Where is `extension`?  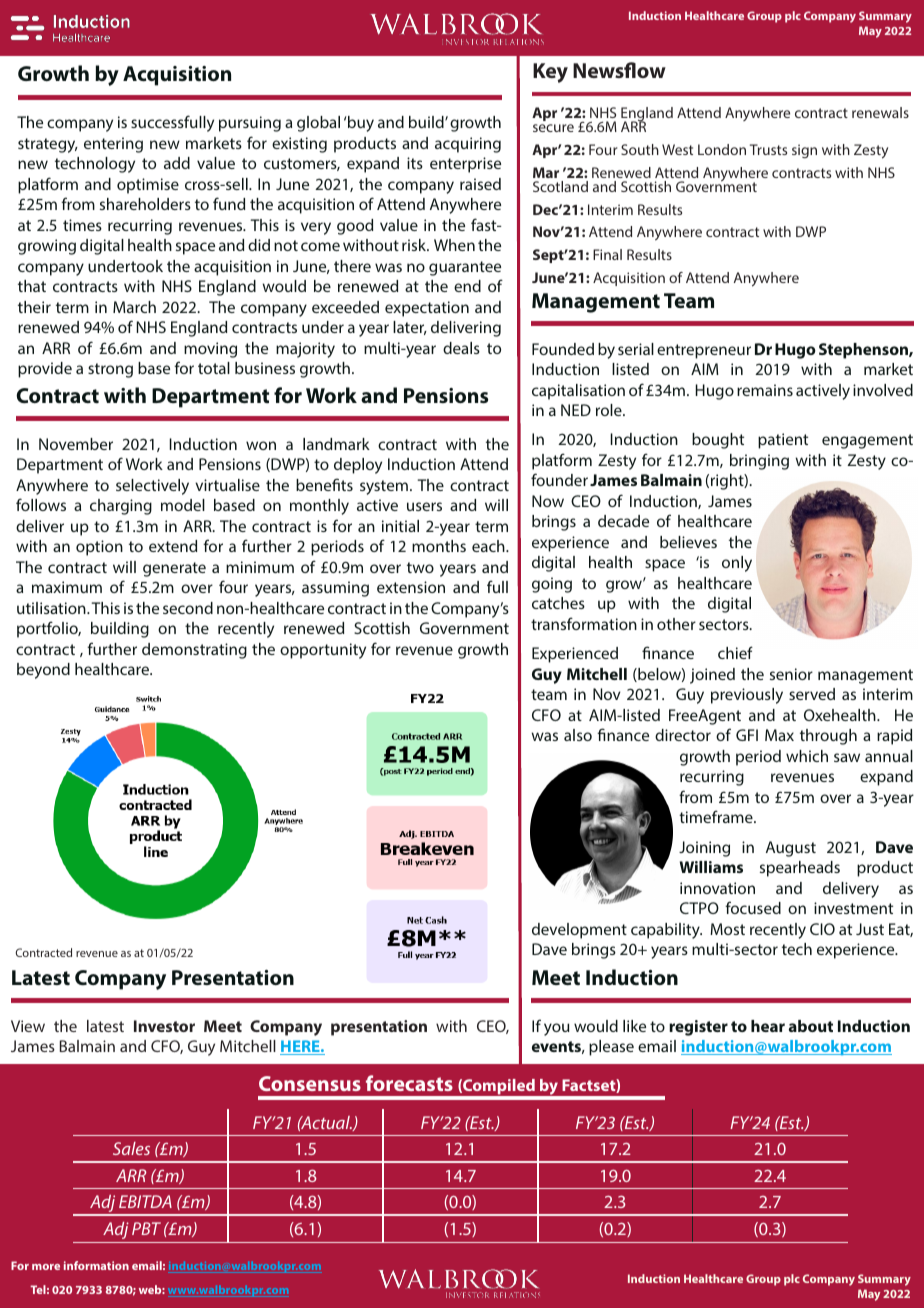 extension is located at coordinates (411, 587).
